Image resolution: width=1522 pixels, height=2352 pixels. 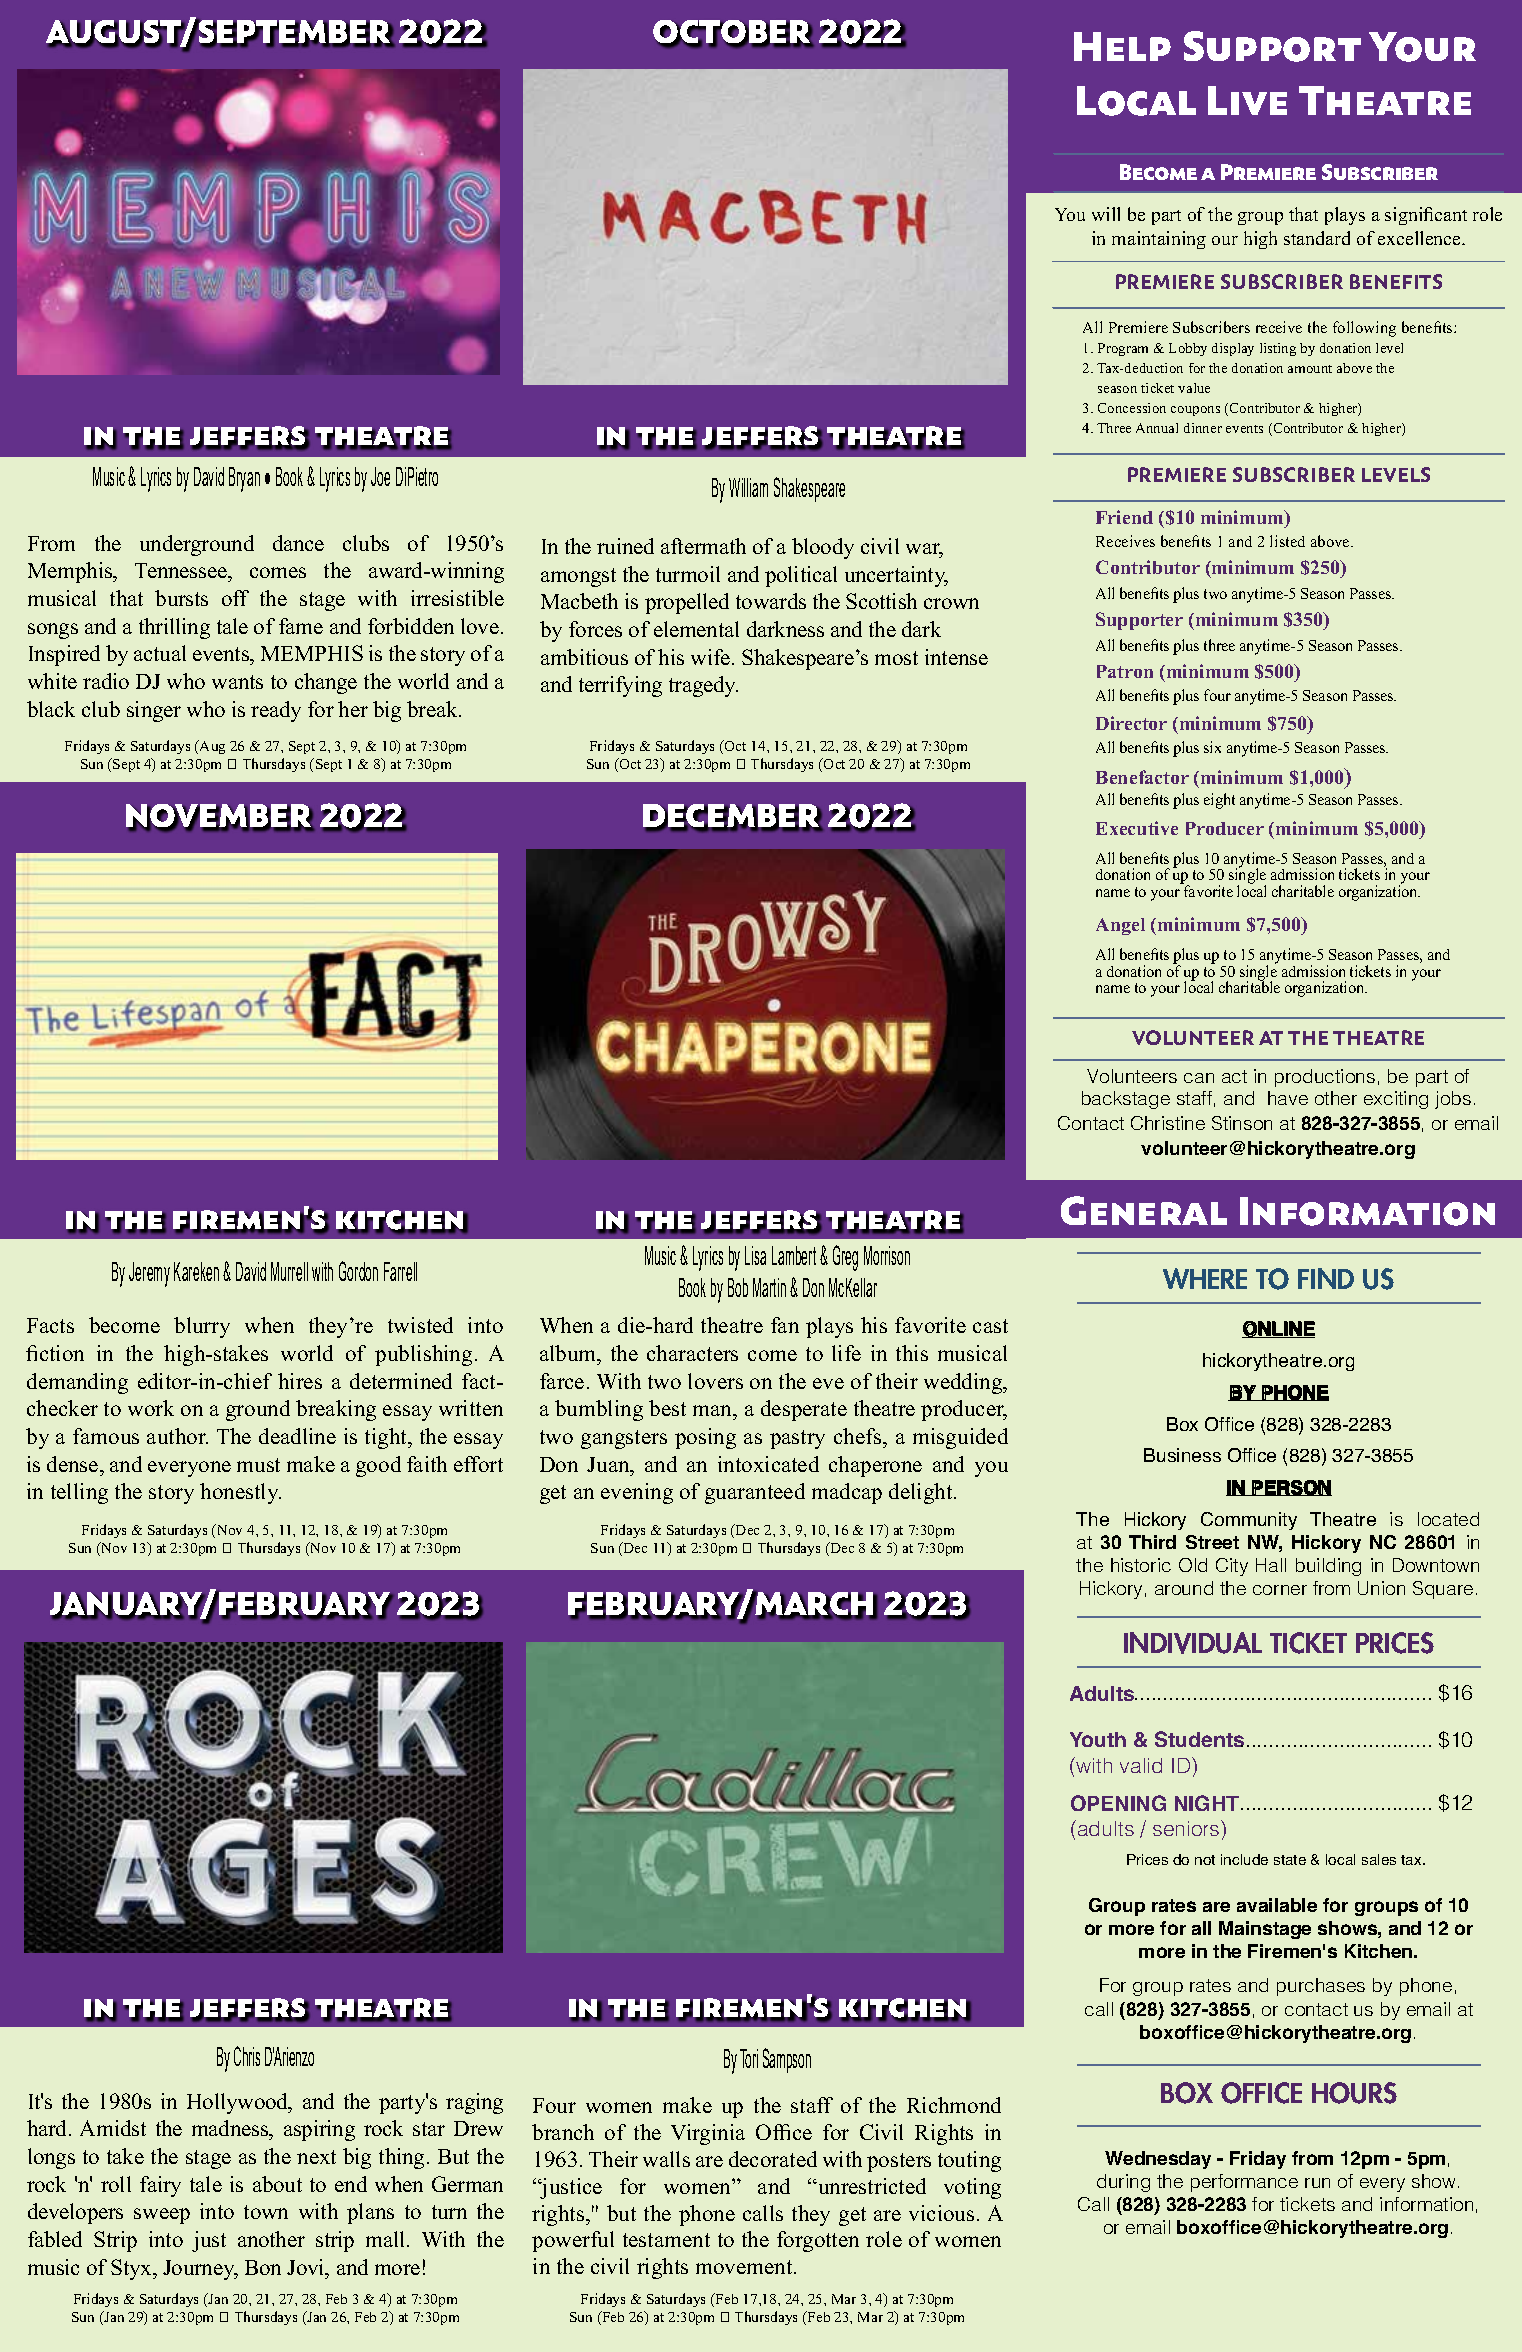 I want to click on Live, so click(x=1247, y=100).
